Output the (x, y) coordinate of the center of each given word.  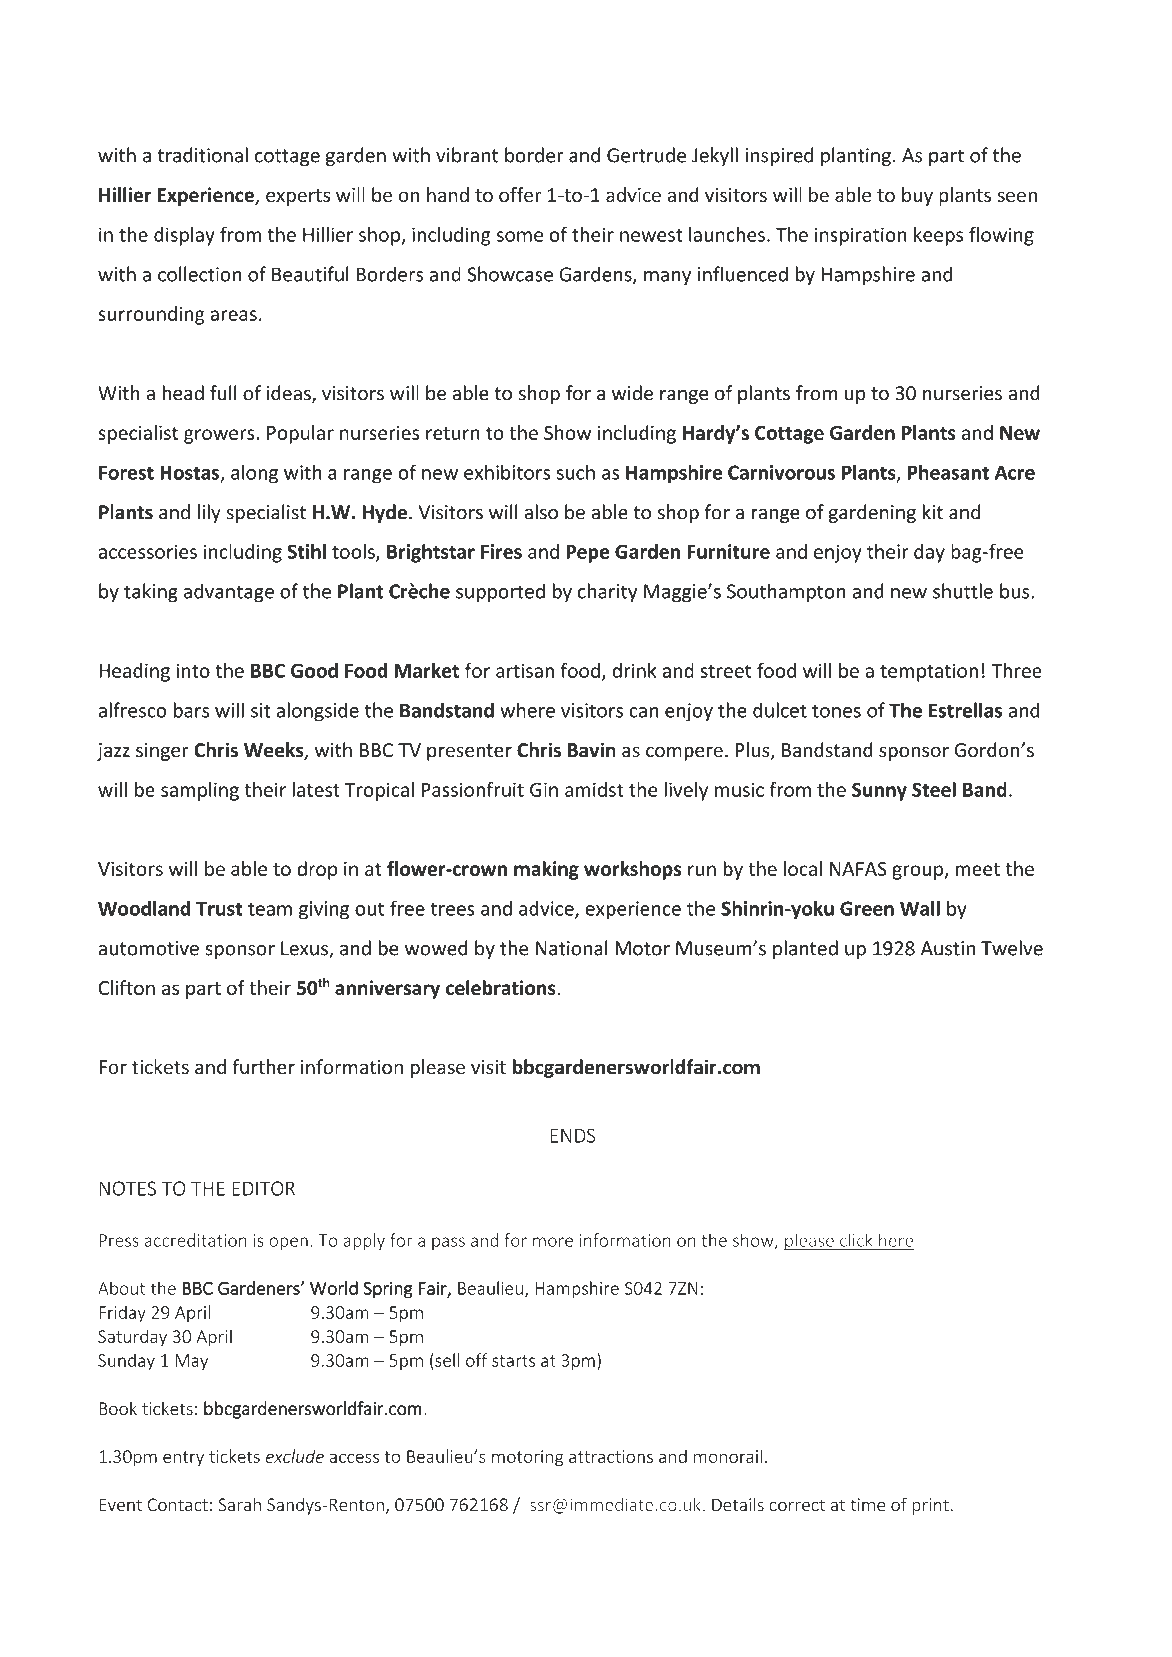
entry (183, 1459)
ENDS (572, 1135)
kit (933, 512)
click (856, 1240)
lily (209, 513)
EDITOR (263, 1188)
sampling (200, 791)
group (918, 872)
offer (520, 194)
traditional (202, 155)
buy (917, 196)
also (541, 512)
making (546, 870)
